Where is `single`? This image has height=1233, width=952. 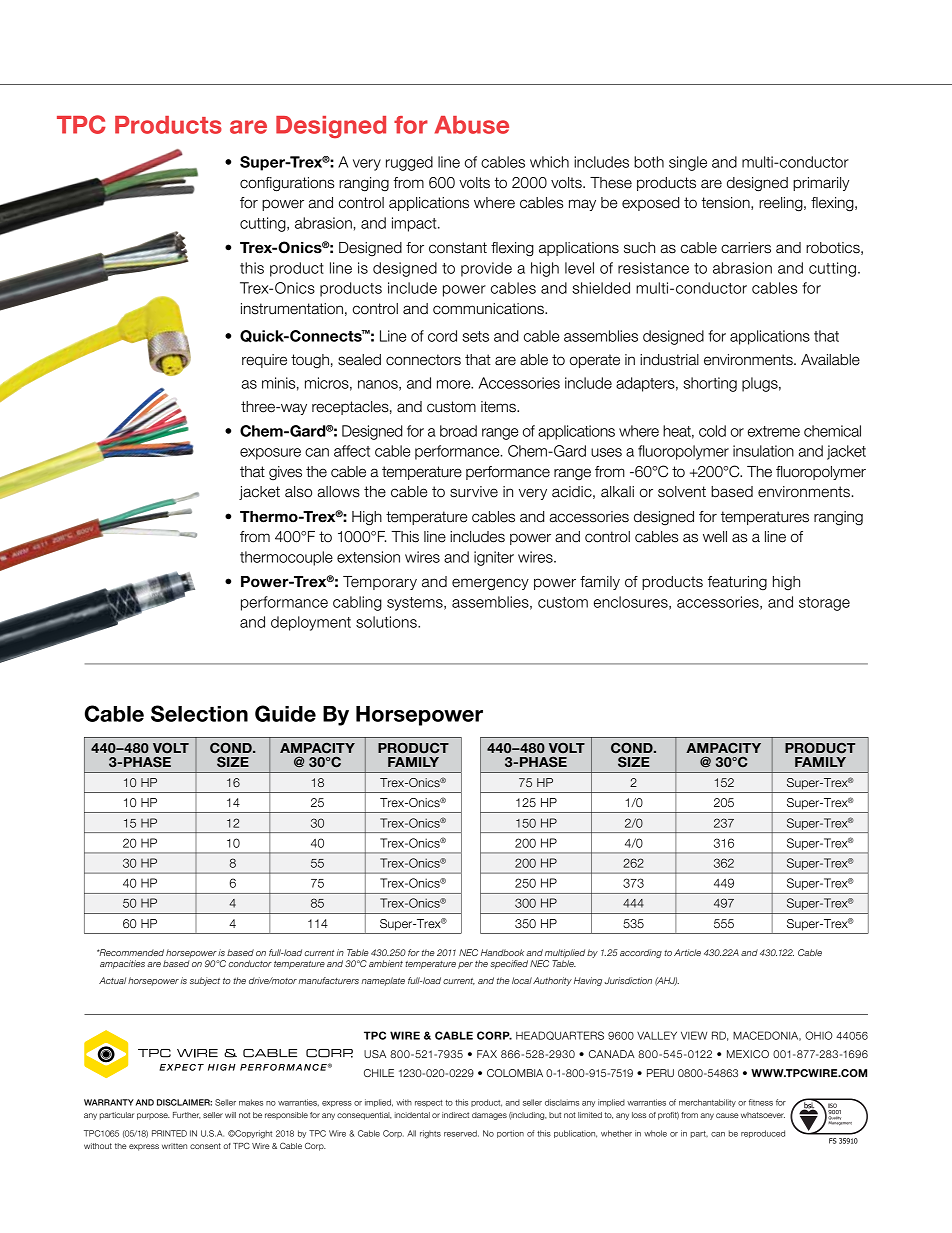
single is located at coordinates (688, 163).
